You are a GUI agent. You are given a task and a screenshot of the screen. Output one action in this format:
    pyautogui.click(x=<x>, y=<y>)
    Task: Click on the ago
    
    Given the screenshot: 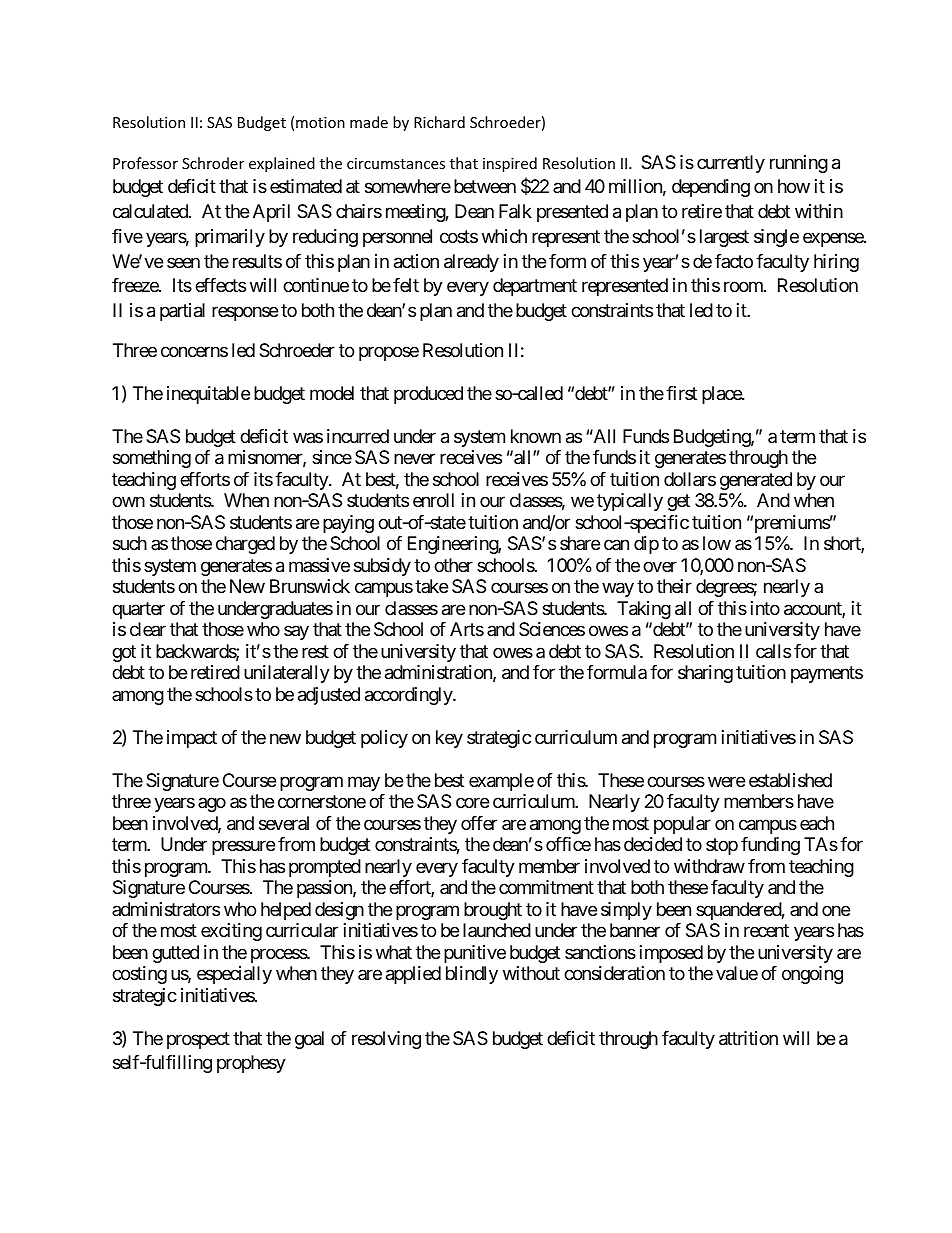 What is the action you would take?
    pyautogui.click(x=212, y=805)
